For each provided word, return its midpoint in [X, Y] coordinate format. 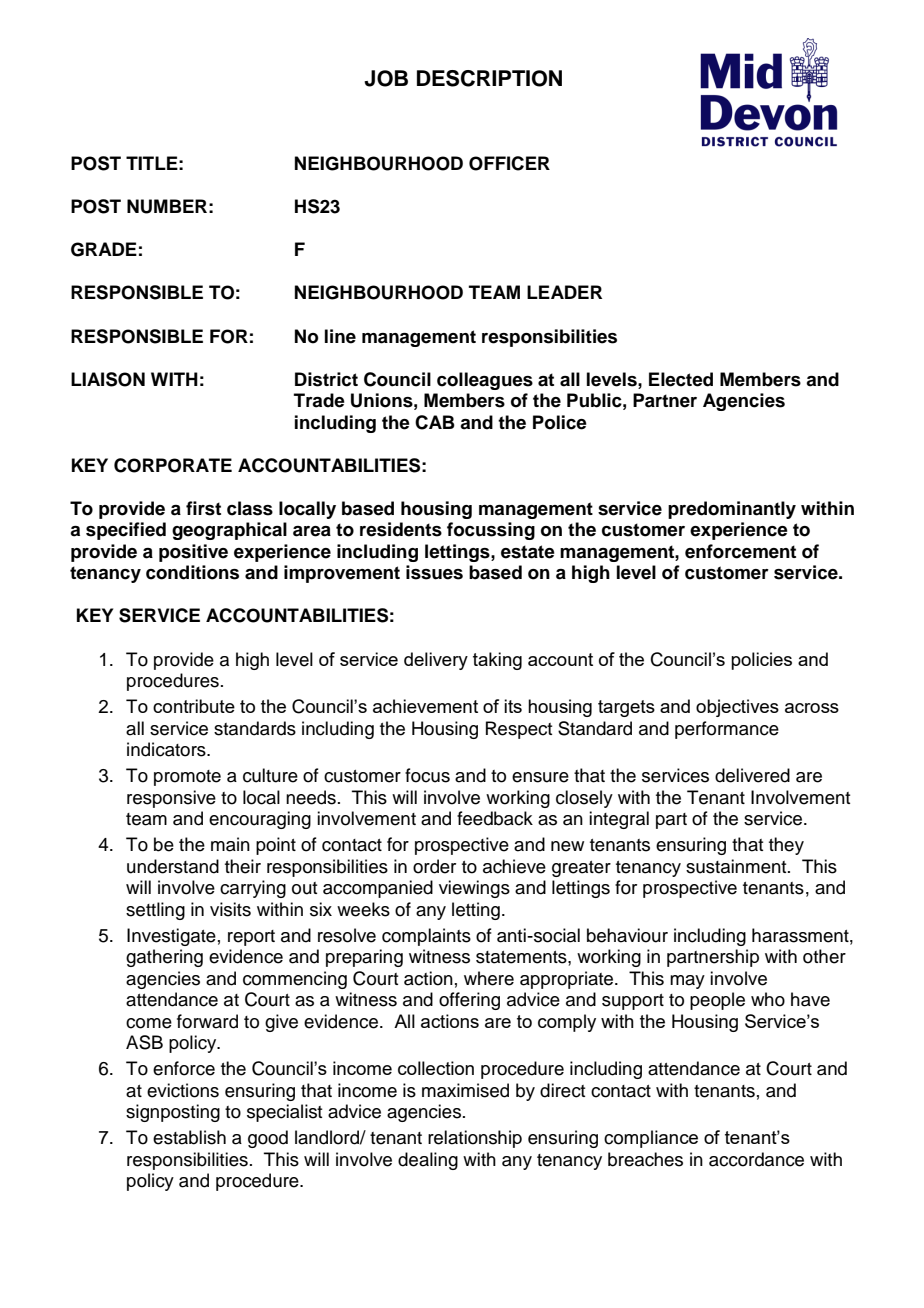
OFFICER [509, 163]
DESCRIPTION [489, 78]
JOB [386, 78]
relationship [475, 1139]
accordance [756, 1159]
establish [189, 1137]
